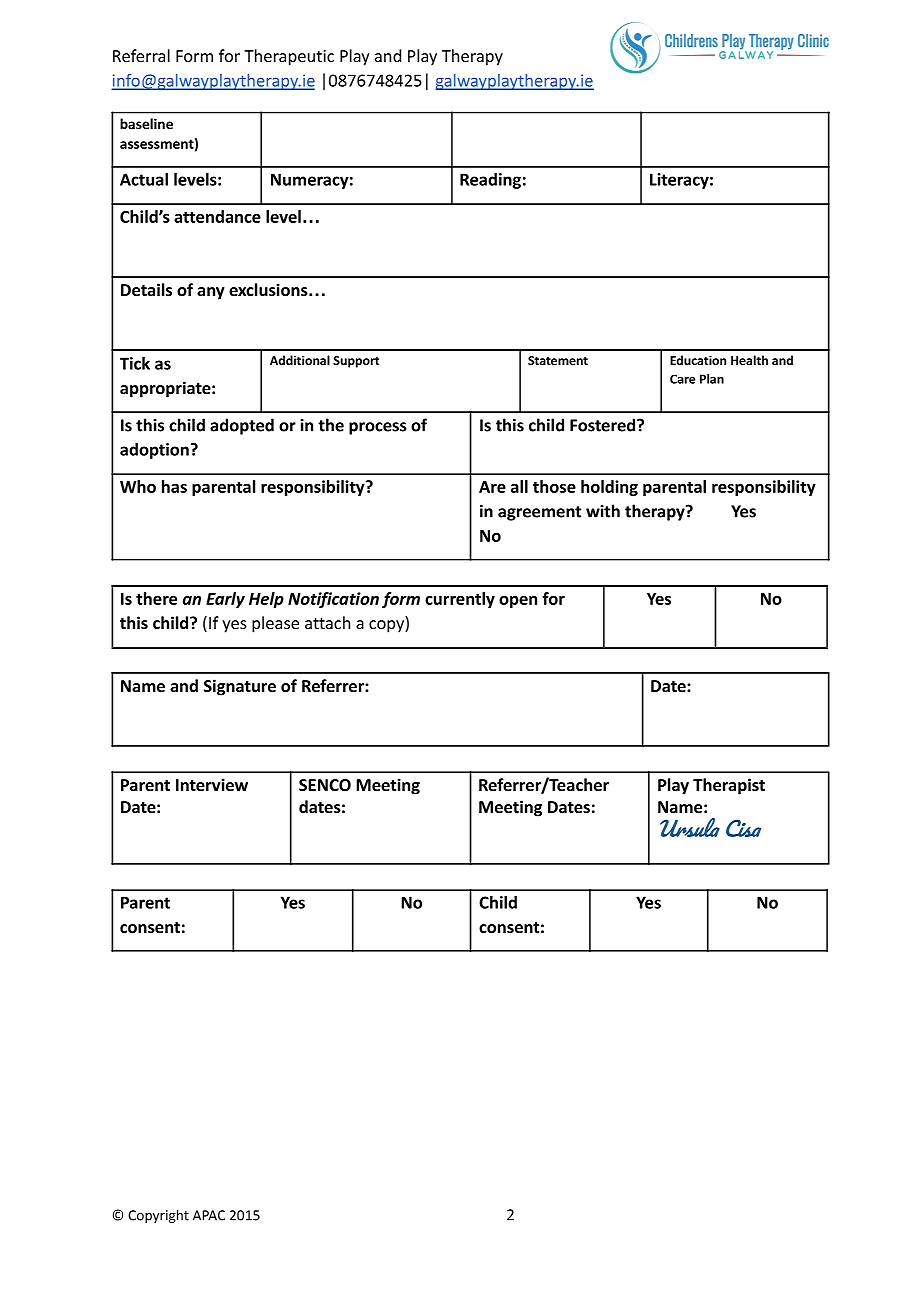  I want to click on Therapist, so click(729, 786).
